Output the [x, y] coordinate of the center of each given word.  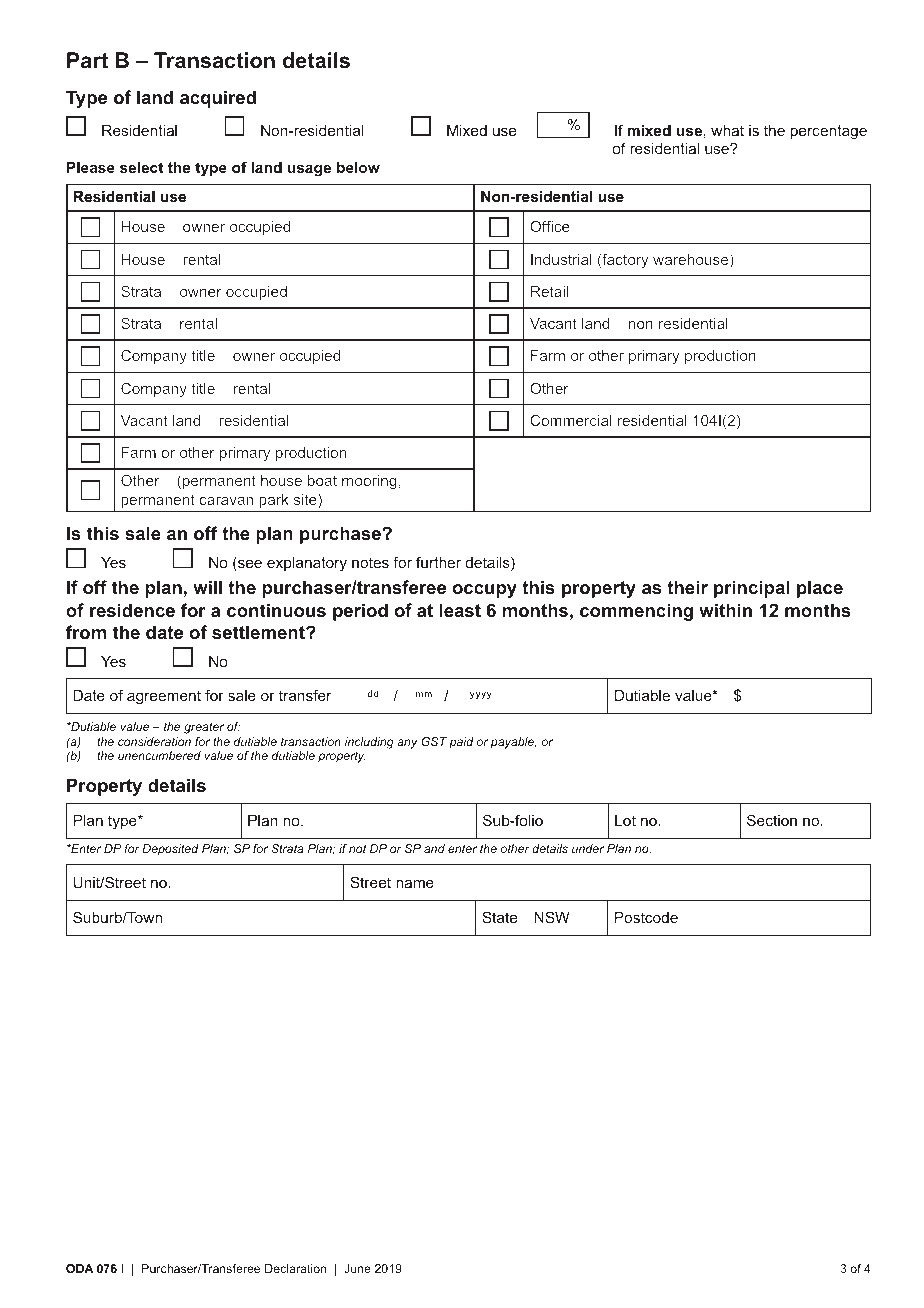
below [358, 167]
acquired [218, 99]
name [415, 884]
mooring [369, 482]
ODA [80, 1268]
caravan [226, 501]
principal [751, 589]
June [357, 1268]
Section [772, 820]
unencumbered [159, 755]
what [727, 130]
